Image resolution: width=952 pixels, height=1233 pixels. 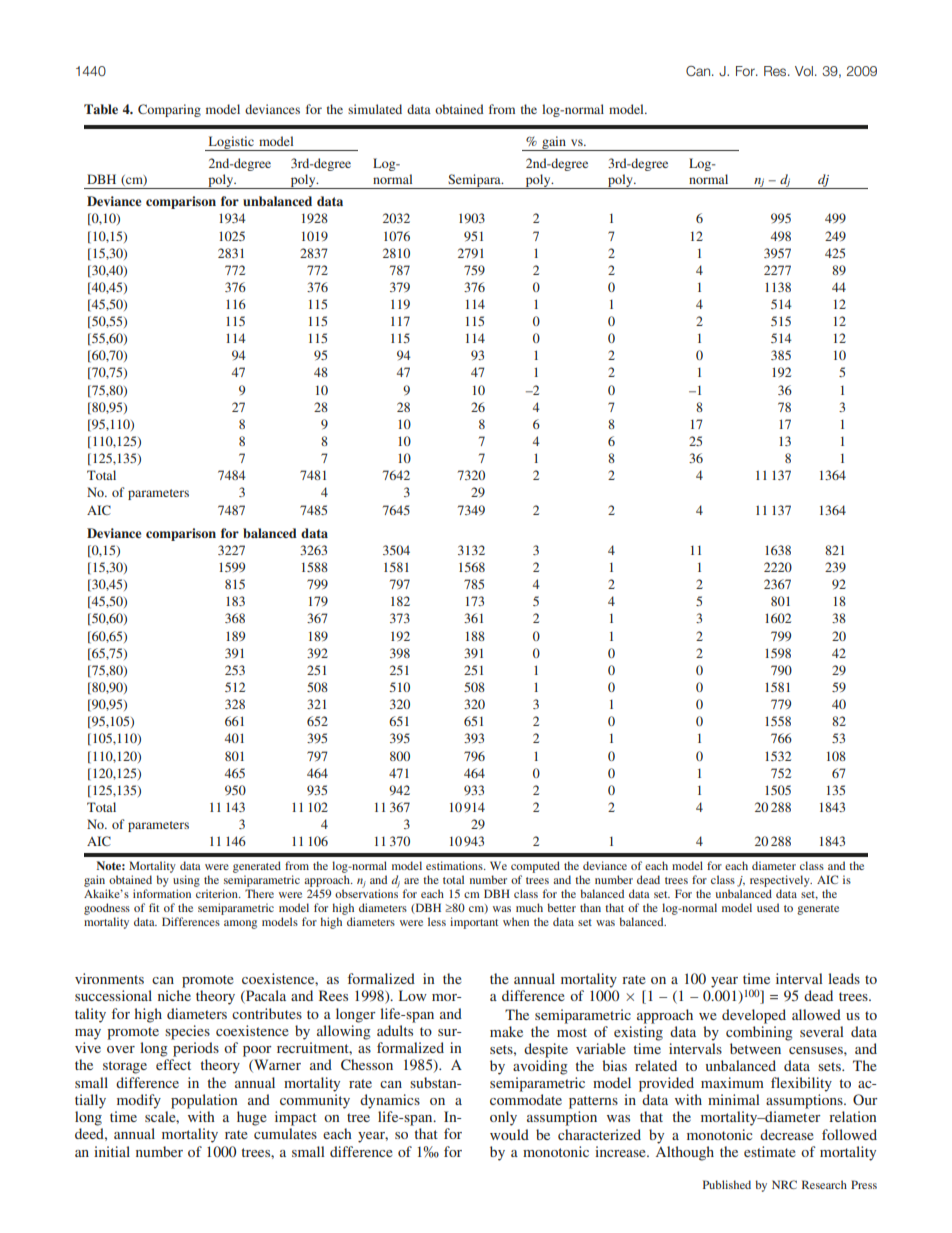 What do you see at coordinates (844, 978) in the image?
I see `leads` at bounding box center [844, 978].
